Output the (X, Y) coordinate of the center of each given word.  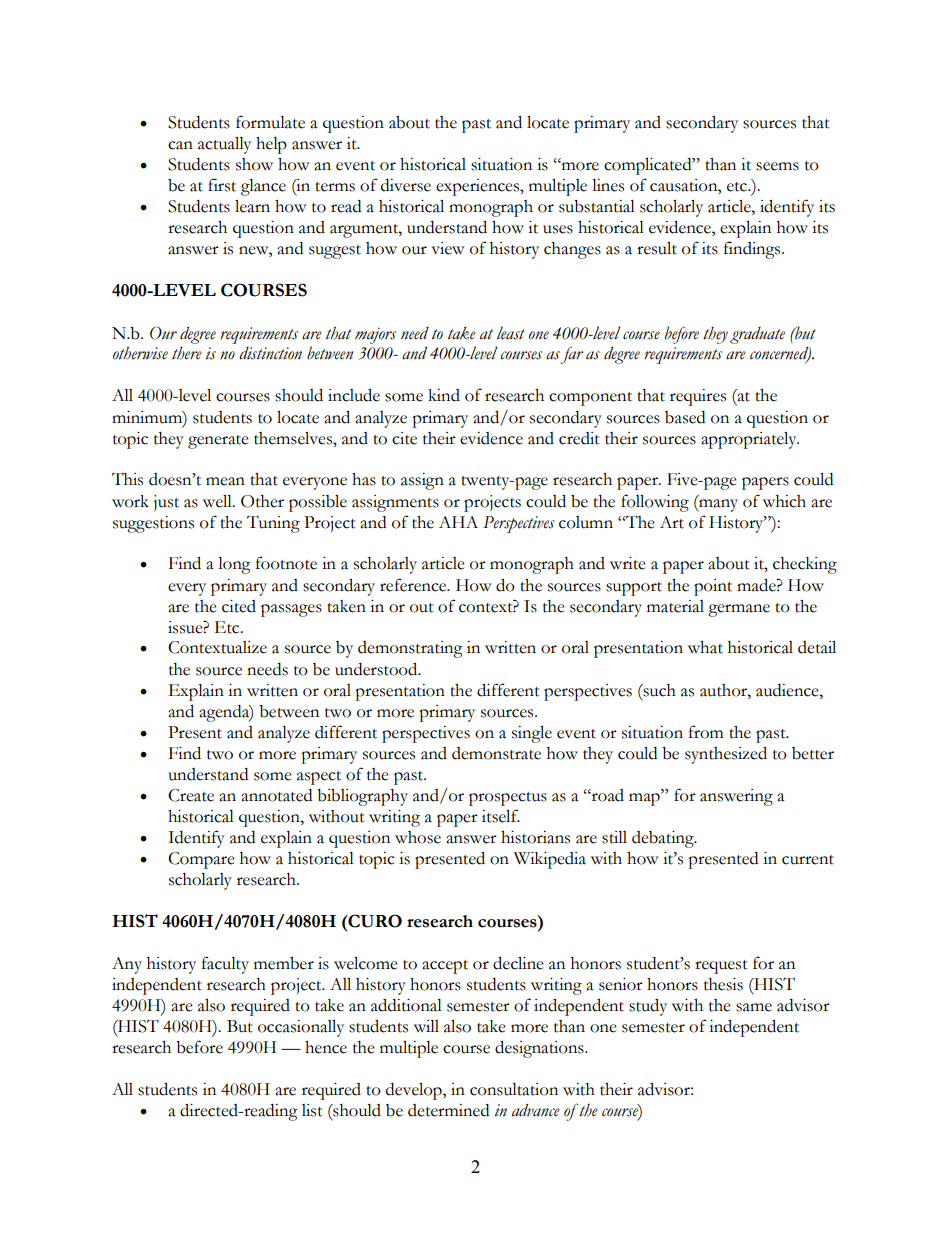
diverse (406, 185)
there (187, 353)
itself (501, 816)
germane (739, 610)
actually (224, 145)
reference (414, 585)
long (234, 565)
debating (664, 839)
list (312, 1110)
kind (444, 395)
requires (698, 397)
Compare (201, 860)
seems (777, 166)
